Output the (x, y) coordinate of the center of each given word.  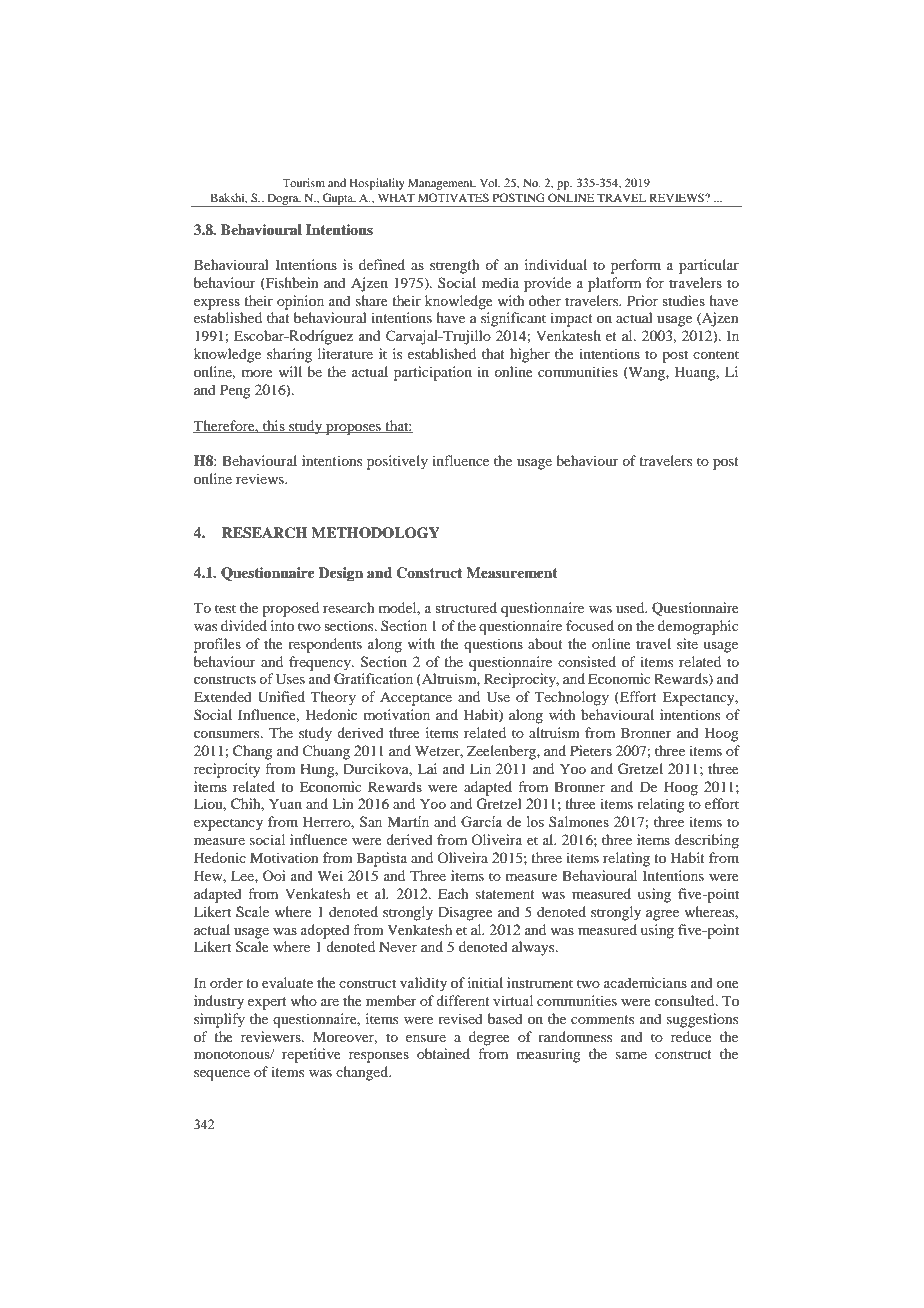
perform (636, 266)
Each (453, 893)
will (290, 371)
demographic (698, 627)
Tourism (303, 182)
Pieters (591, 750)
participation (433, 373)
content (716, 354)
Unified (281, 697)
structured (466, 607)
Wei (330, 875)
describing (706, 841)
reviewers (272, 1036)
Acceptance (416, 698)
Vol (490, 182)
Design (340, 574)
